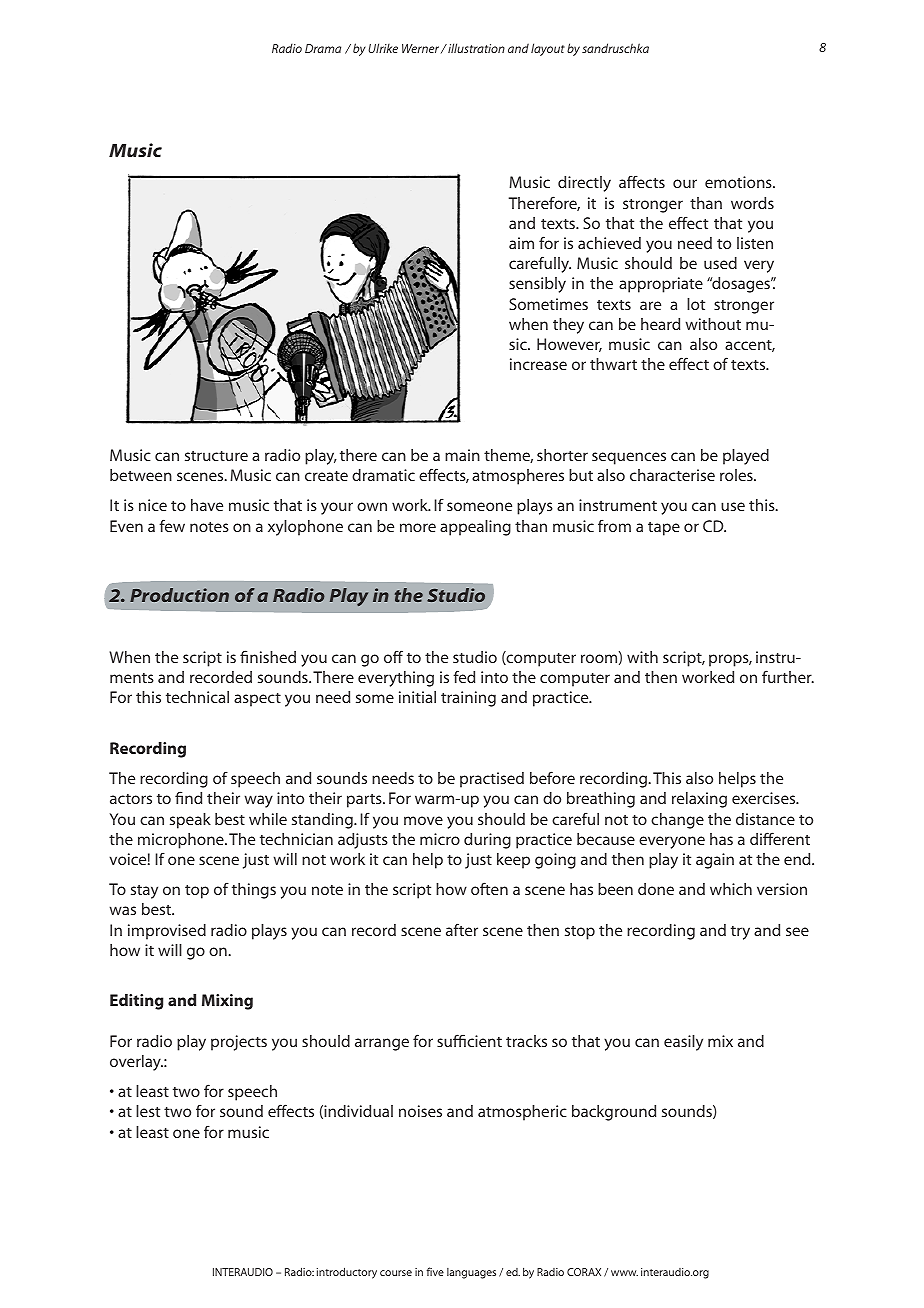  What do you see at coordinates (788, 676) in the image?
I see `further` at bounding box center [788, 676].
